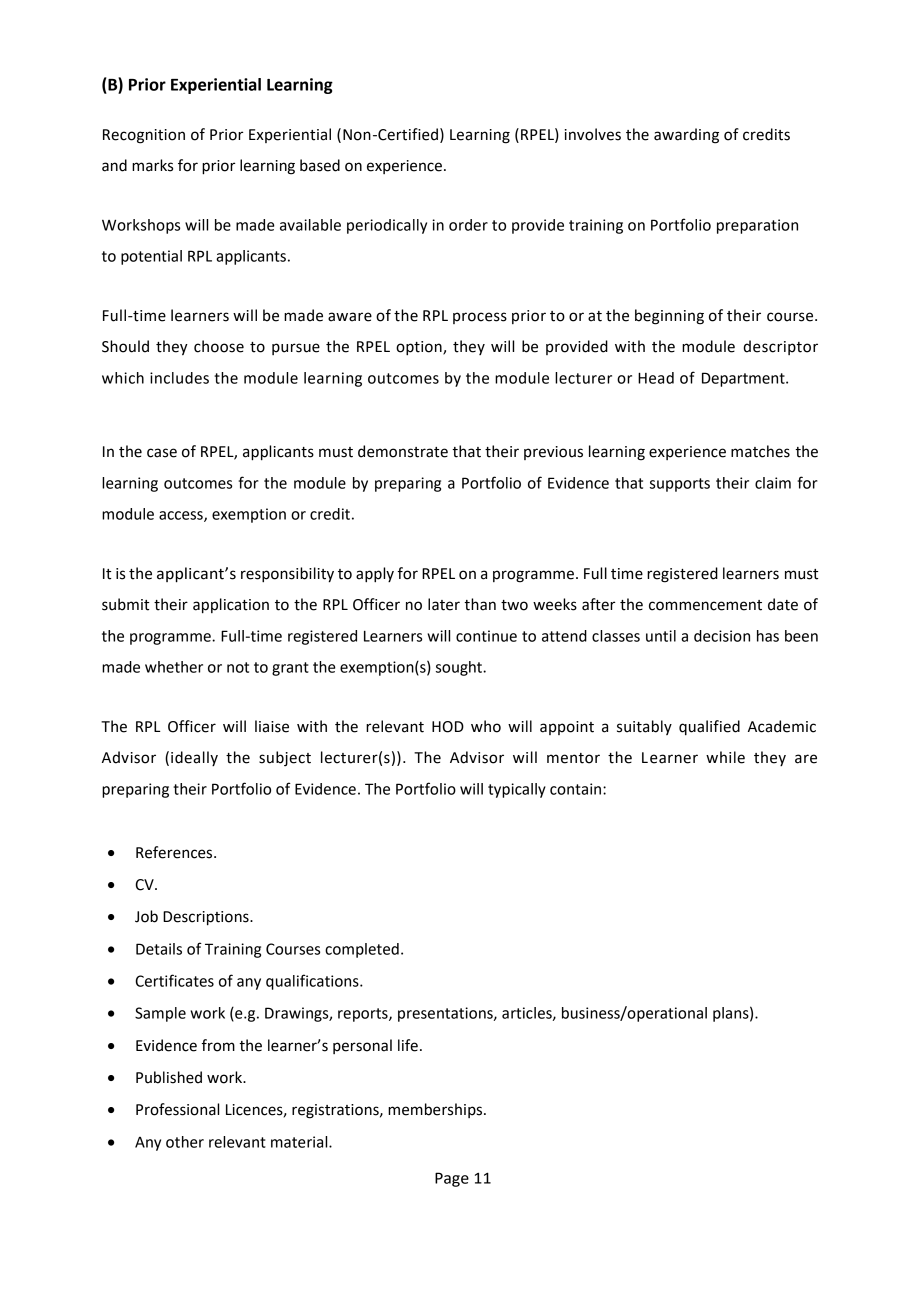 This screenshot has width=924, height=1308. I want to click on case, so click(162, 453).
